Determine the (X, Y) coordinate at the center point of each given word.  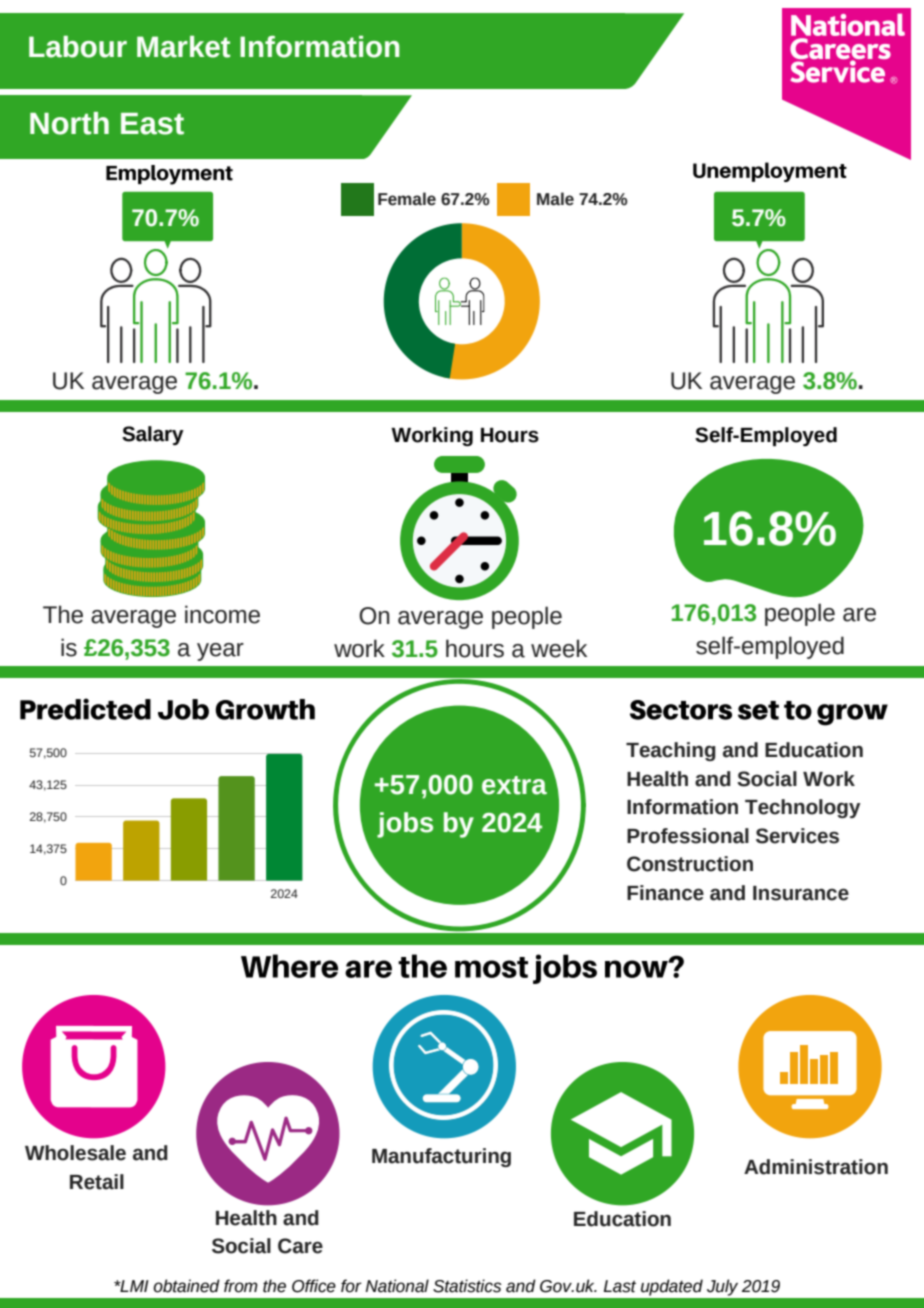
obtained (186, 1286)
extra (514, 785)
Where (289, 966)
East (152, 124)
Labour (78, 47)
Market (183, 47)
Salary (153, 435)
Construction (690, 864)
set (758, 710)
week (559, 648)
